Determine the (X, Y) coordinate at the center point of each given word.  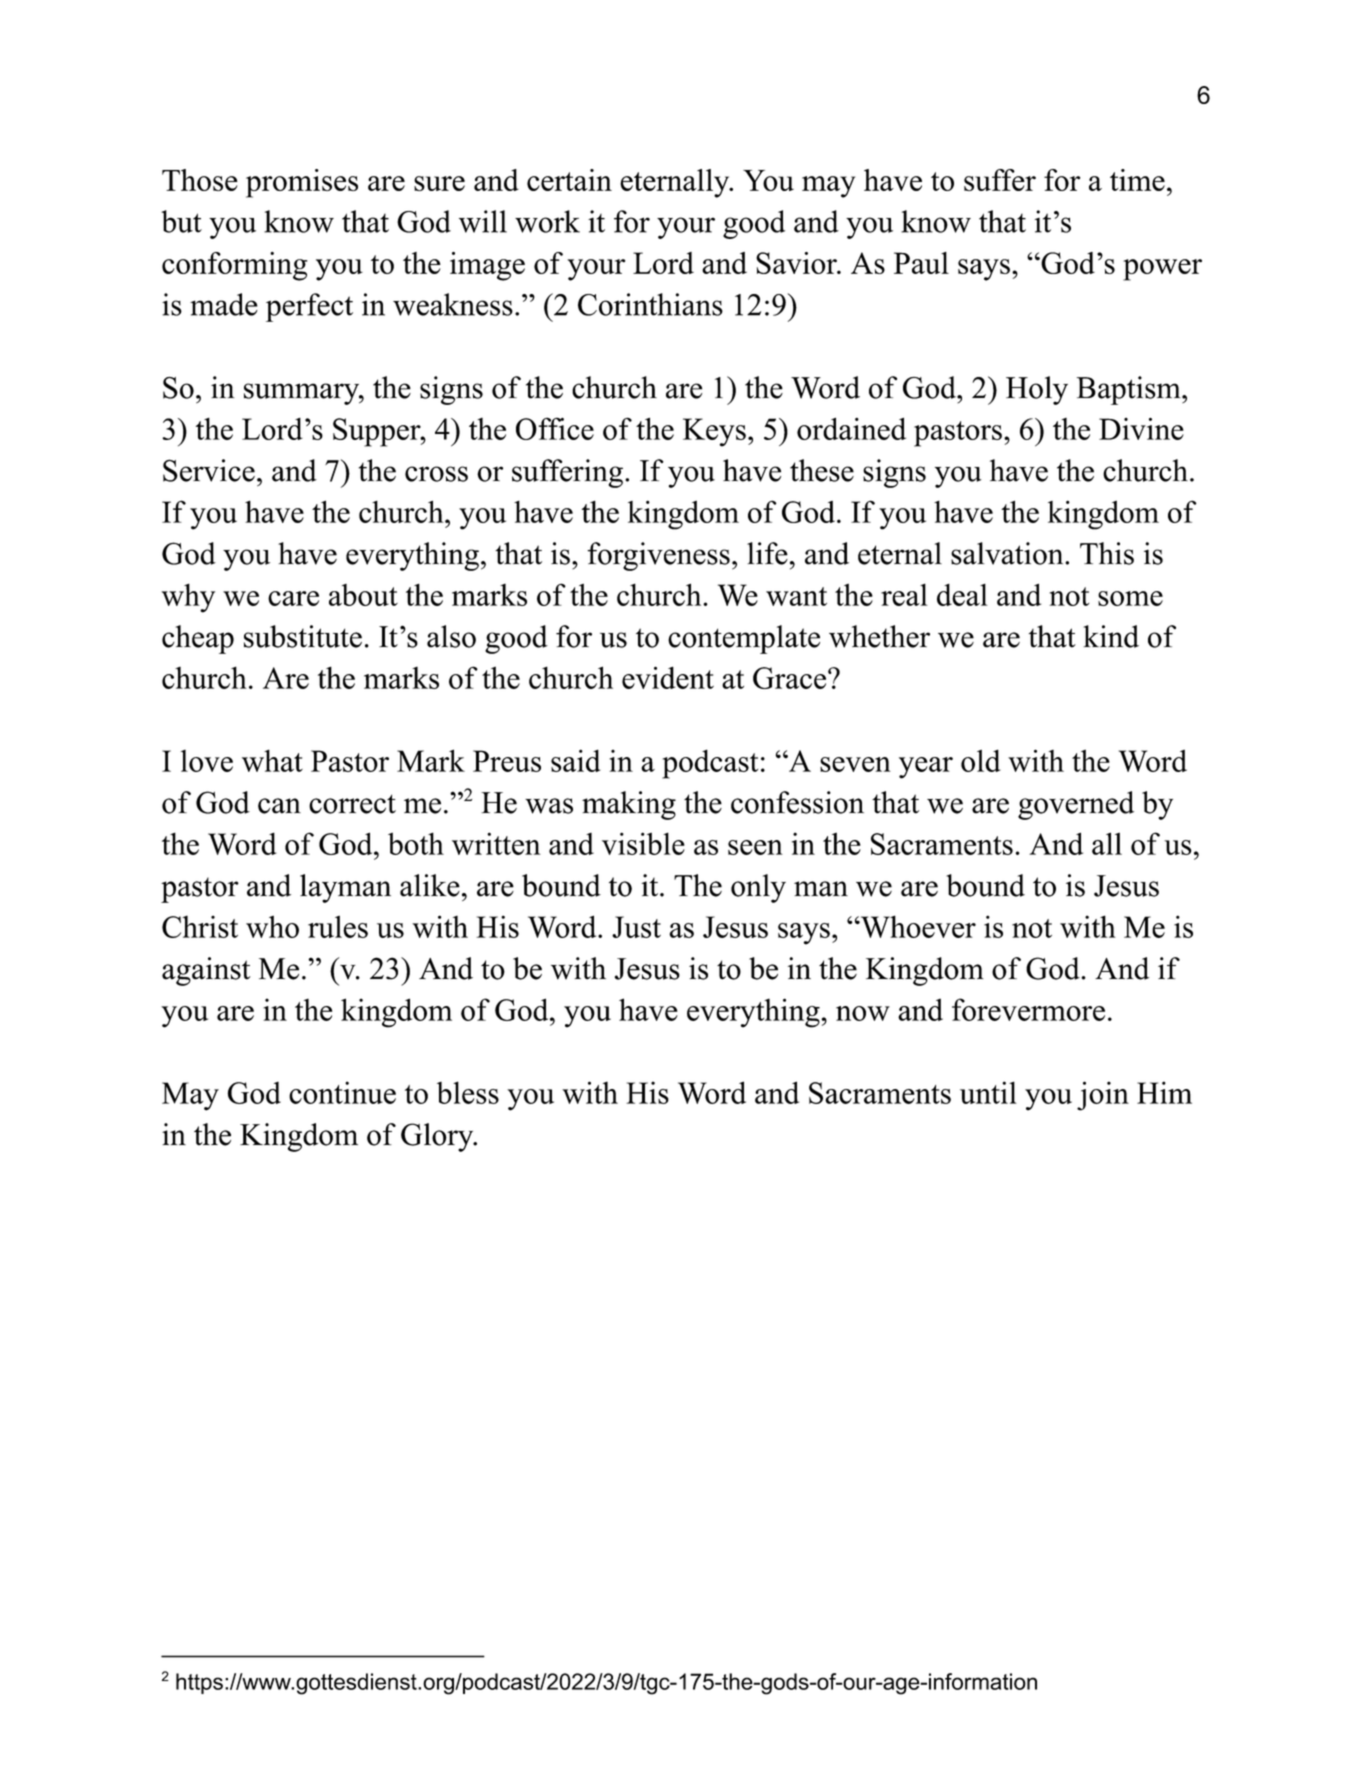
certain (569, 180)
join (1103, 1096)
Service (209, 470)
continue (342, 1092)
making (629, 805)
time (1137, 180)
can (279, 806)
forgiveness (658, 556)
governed (1076, 805)
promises (302, 183)
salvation (1008, 553)
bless (468, 1092)
